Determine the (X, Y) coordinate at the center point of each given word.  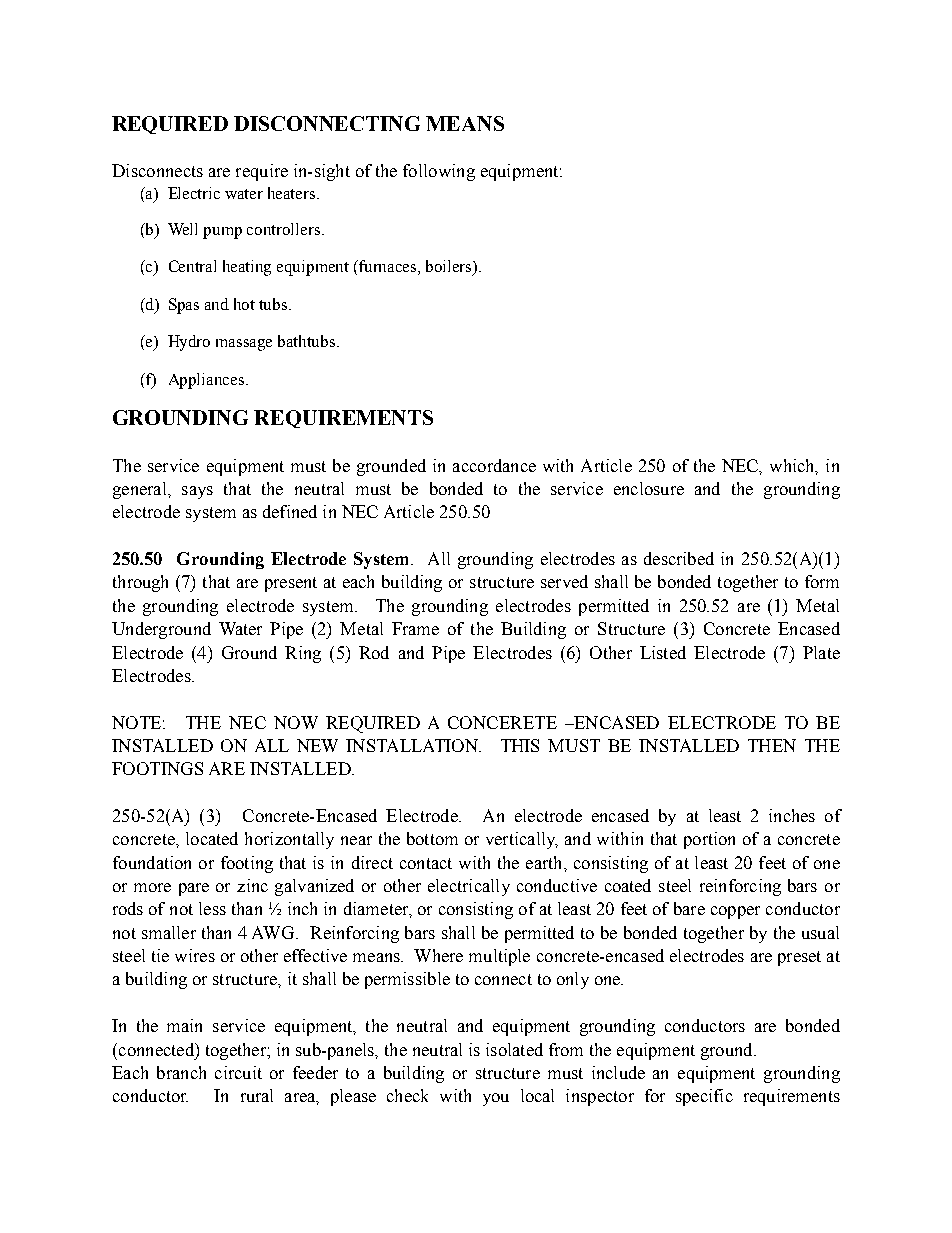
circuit (238, 1072)
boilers (450, 267)
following (439, 172)
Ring (303, 654)
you (496, 1099)
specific (704, 1097)
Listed (663, 652)
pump (222, 233)
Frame (415, 628)
